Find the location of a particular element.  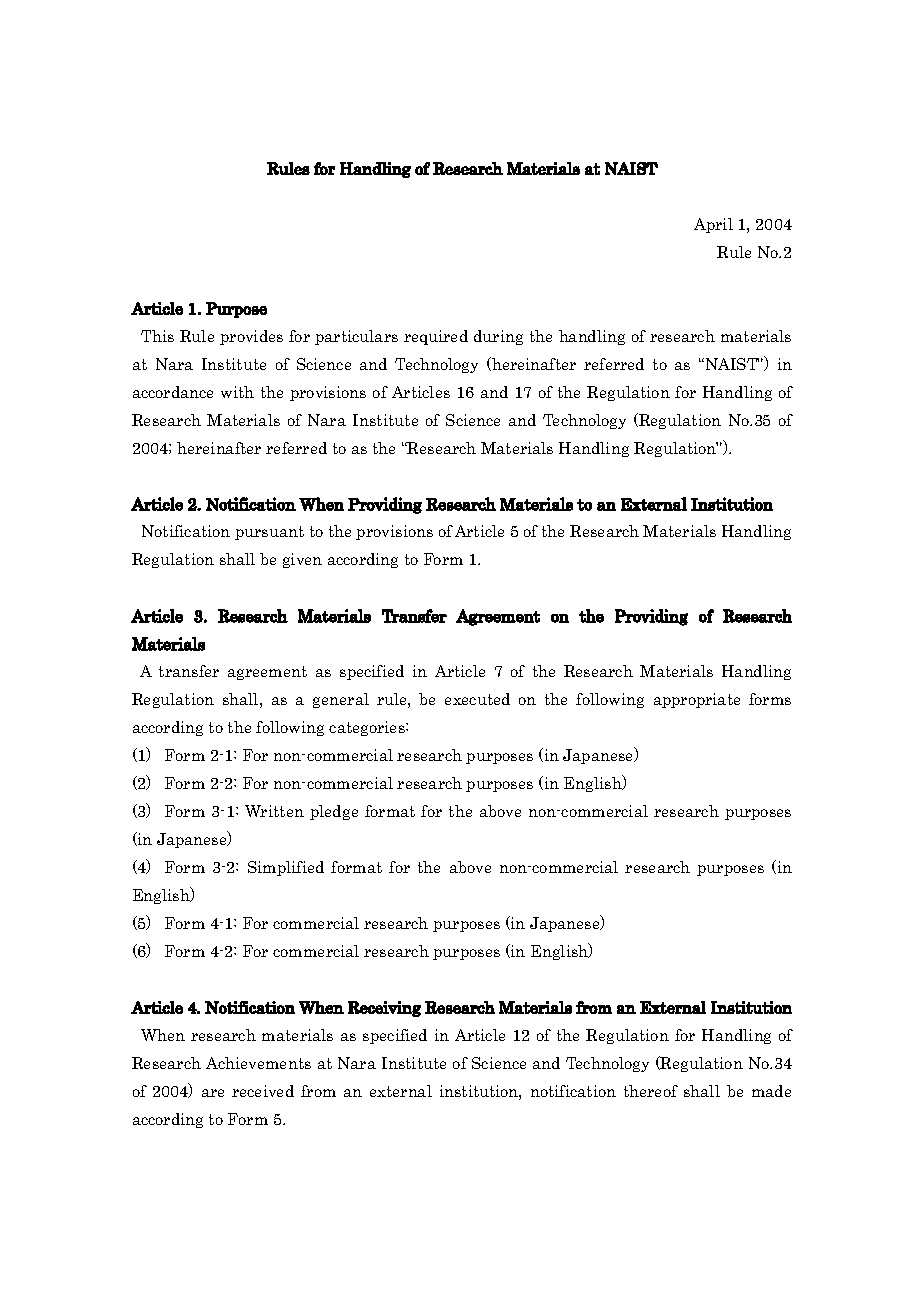

April is located at coordinates (713, 225).
